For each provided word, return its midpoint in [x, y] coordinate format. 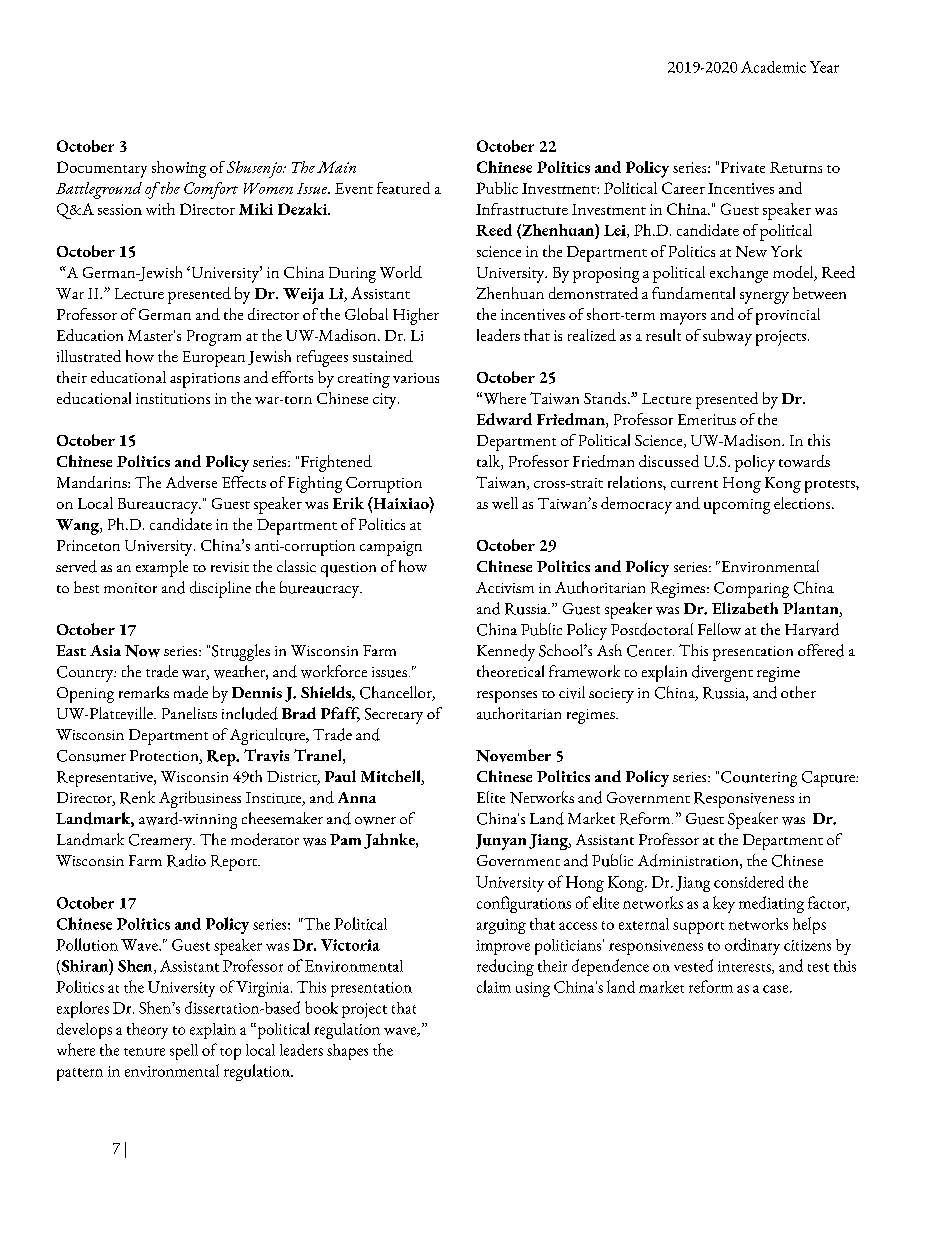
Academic [773, 67]
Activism [505, 587]
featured [403, 188]
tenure [144, 1052]
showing [179, 169]
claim [494, 986]
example [162, 568]
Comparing [751, 590]
